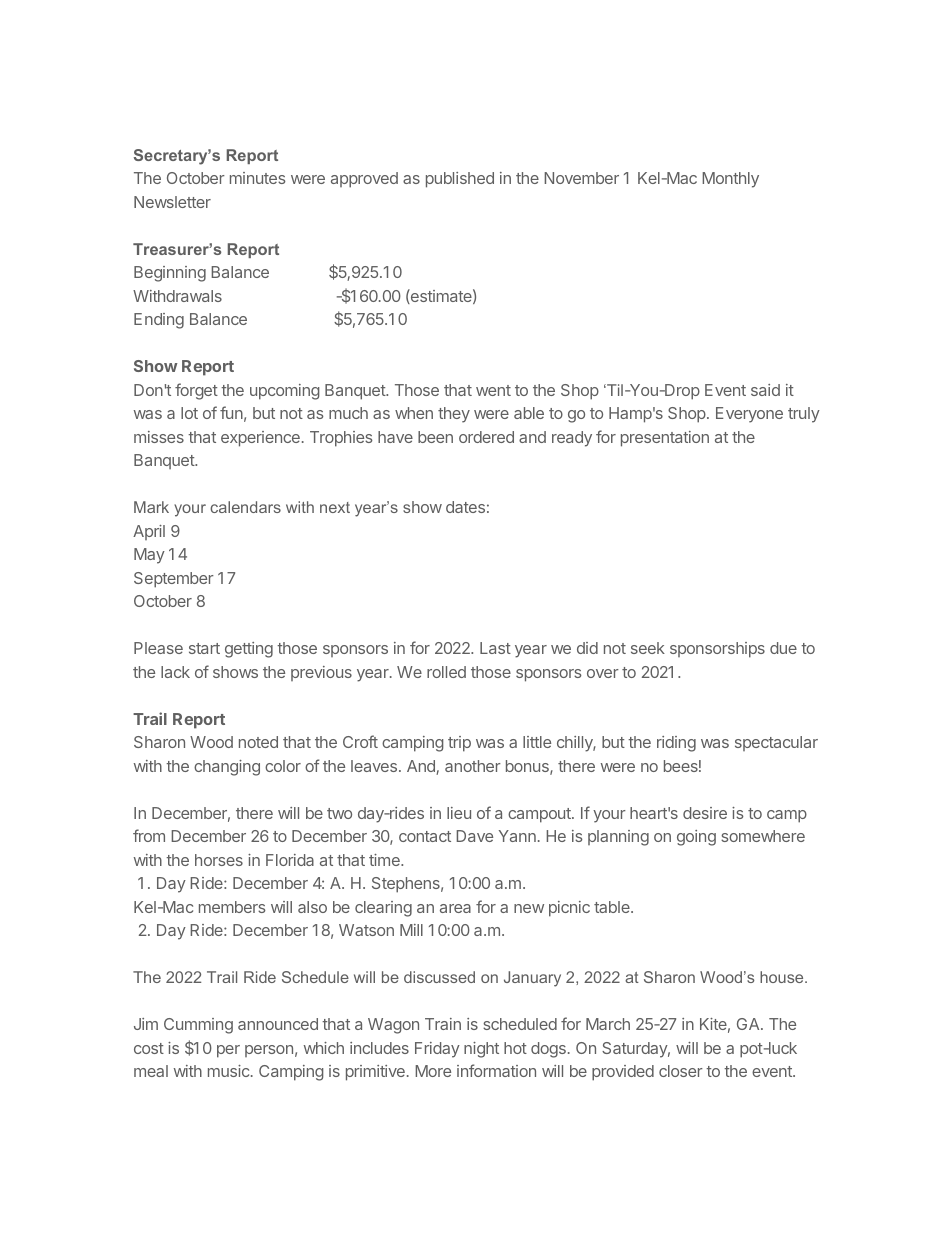  What do you see at coordinates (460, 180) in the document?
I see `published` at bounding box center [460, 180].
